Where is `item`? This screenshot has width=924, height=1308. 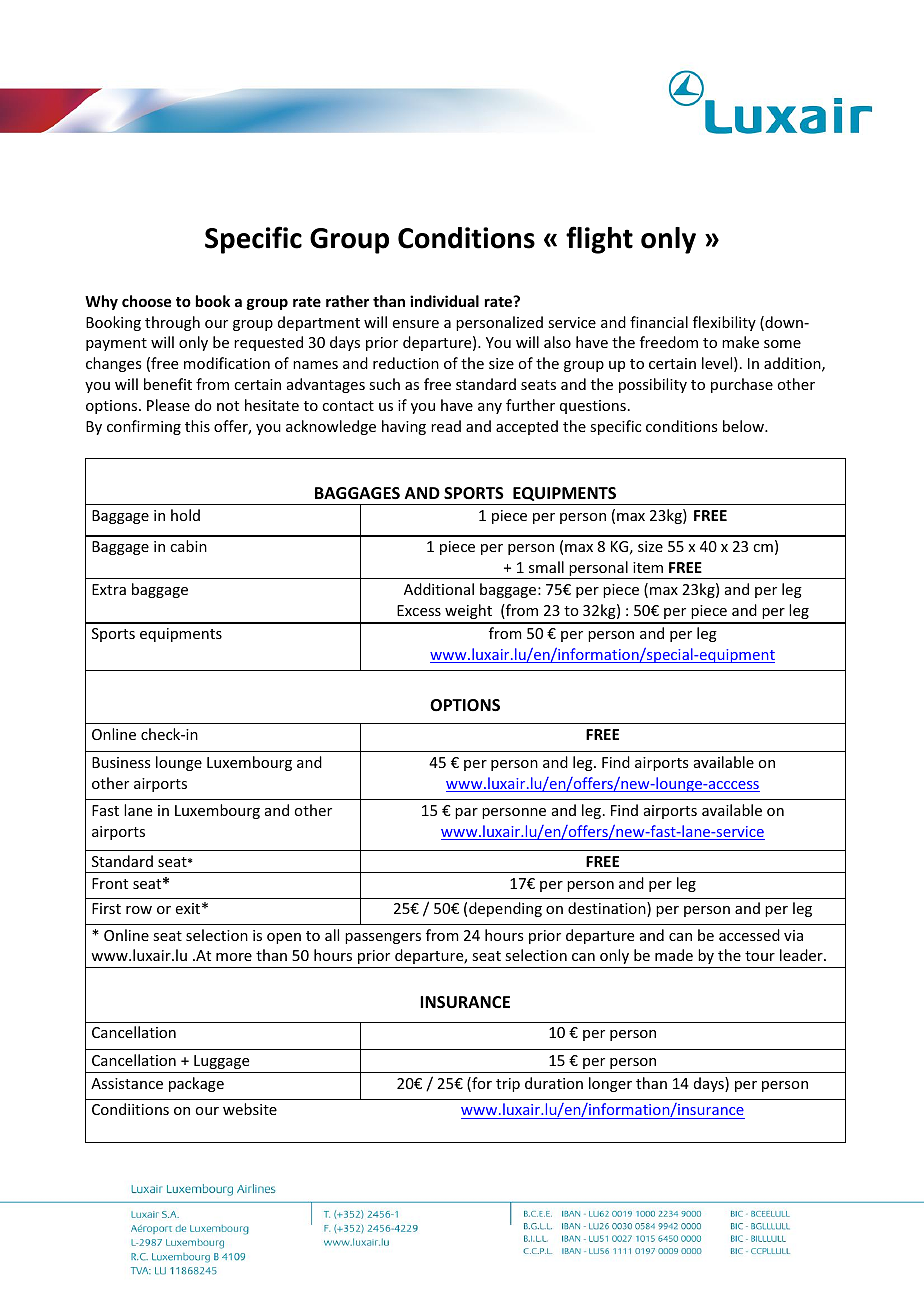
item is located at coordinates (648, 567).
